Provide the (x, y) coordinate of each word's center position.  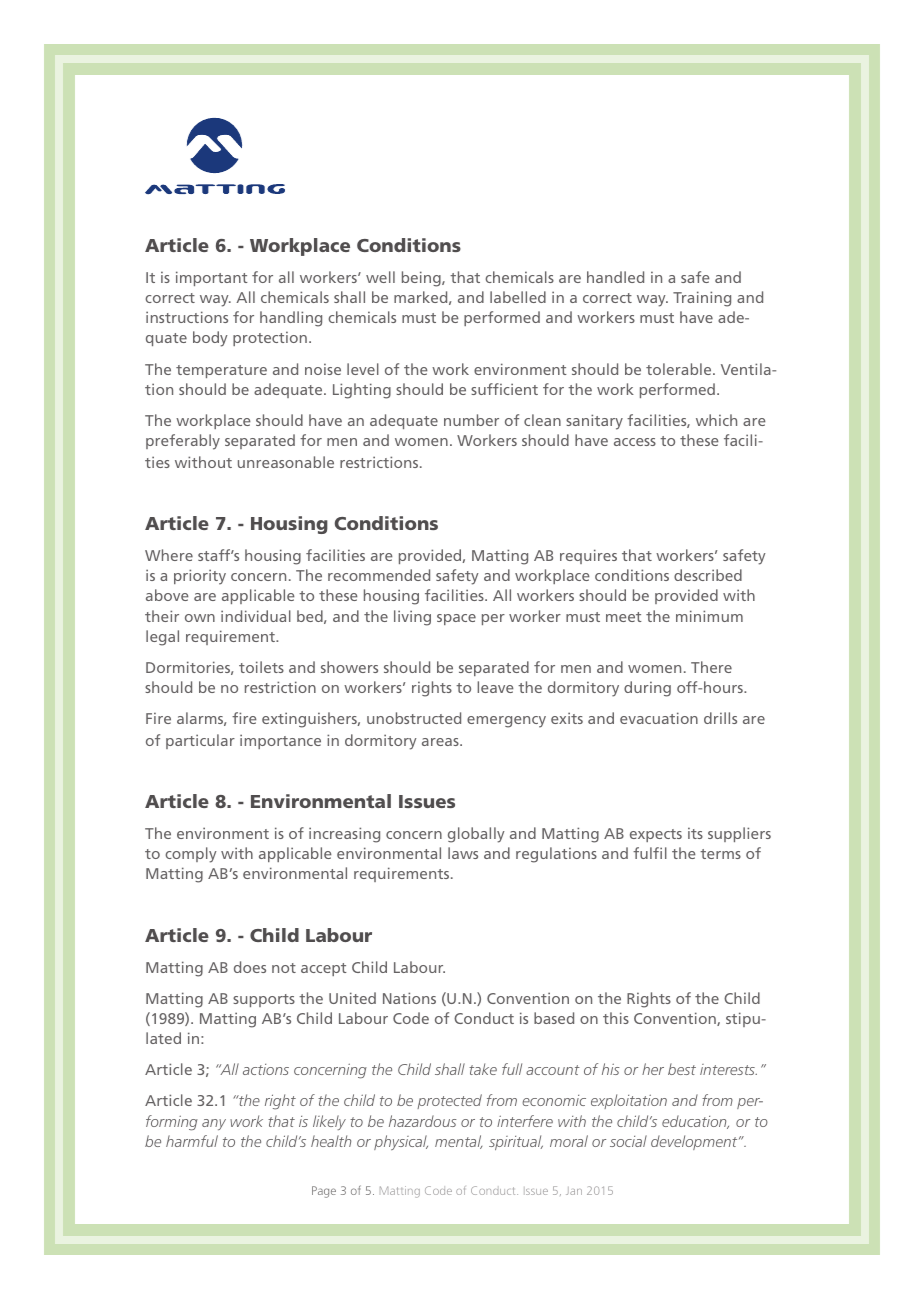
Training (702, 299)
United (352, 998)
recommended (379, 575)
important (212, 278)
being (422, 279)
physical (401, 1142)
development (695, 1142)
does (250, 967)
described (708, 575)
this (616, 1018)
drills (720, 718)
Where (169, 555)
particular (200, 741)
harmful (192, 1141)
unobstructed (414, 718)
